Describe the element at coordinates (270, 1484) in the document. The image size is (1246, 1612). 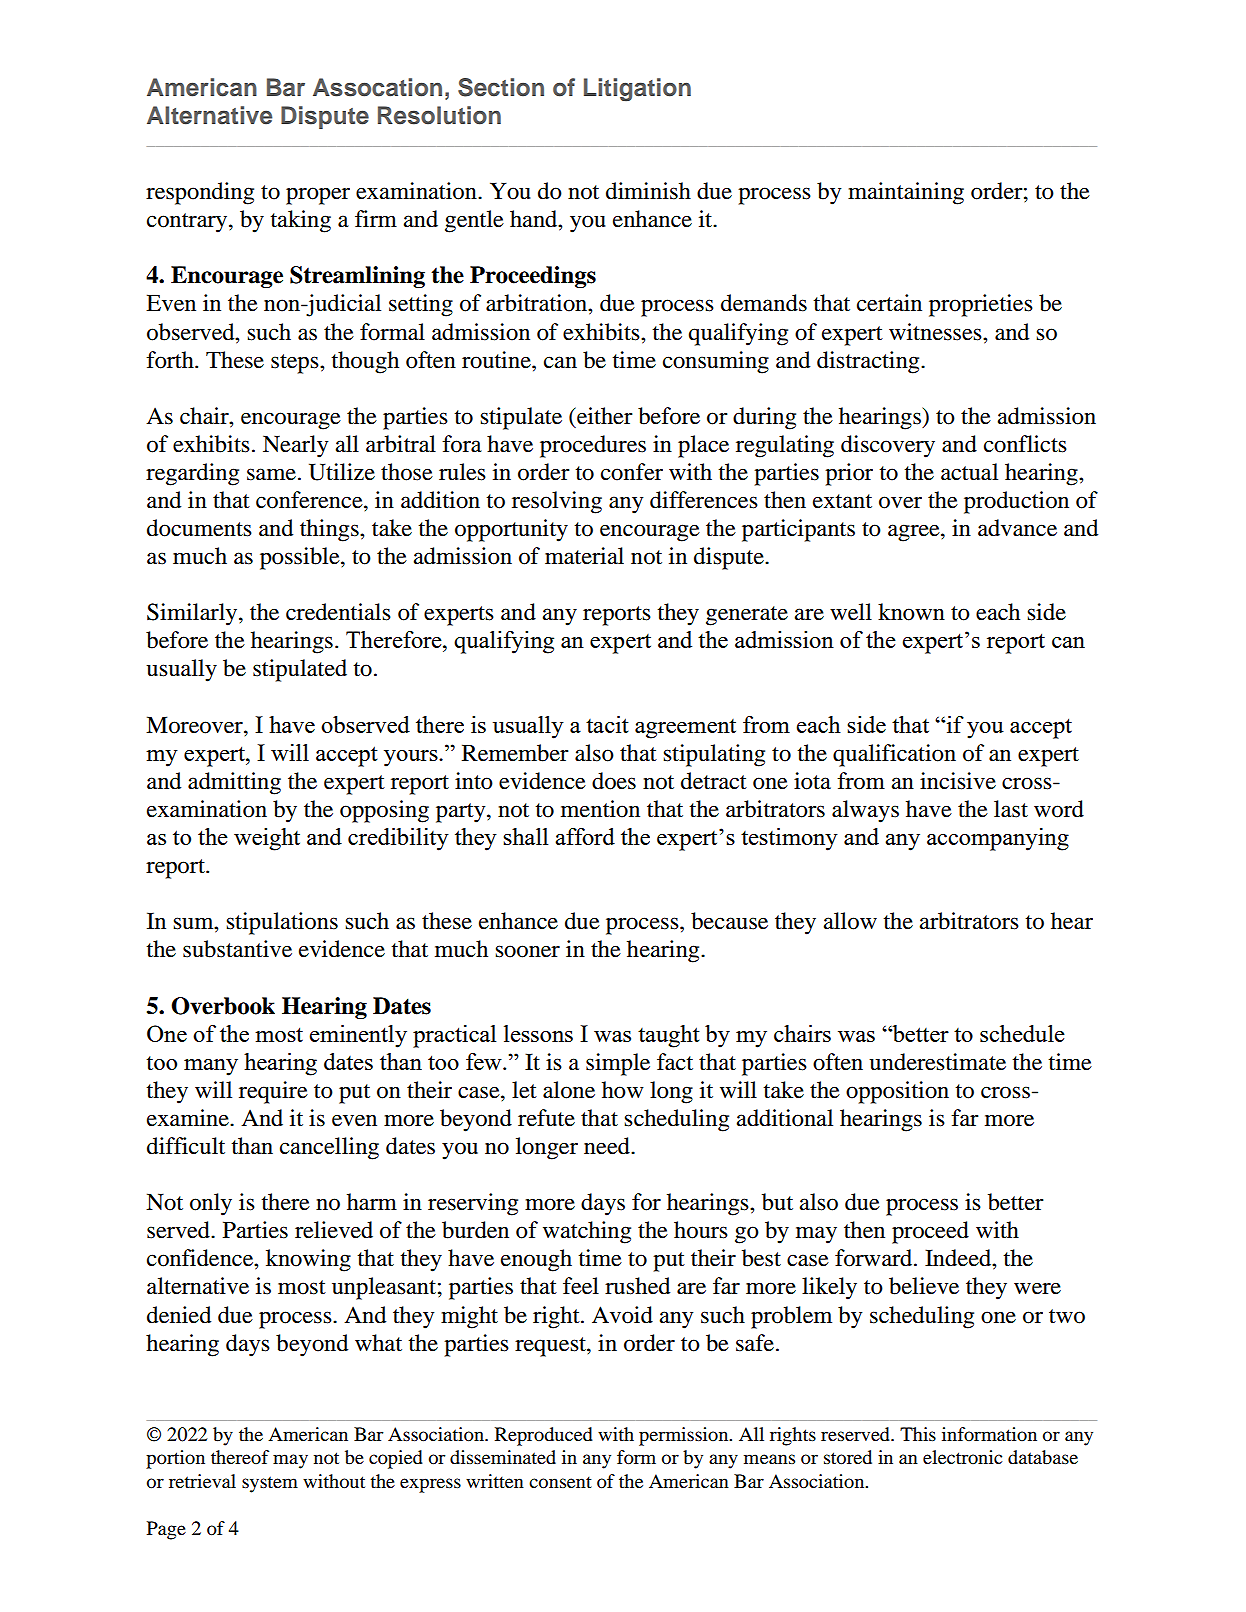
I see `system` at that location.
